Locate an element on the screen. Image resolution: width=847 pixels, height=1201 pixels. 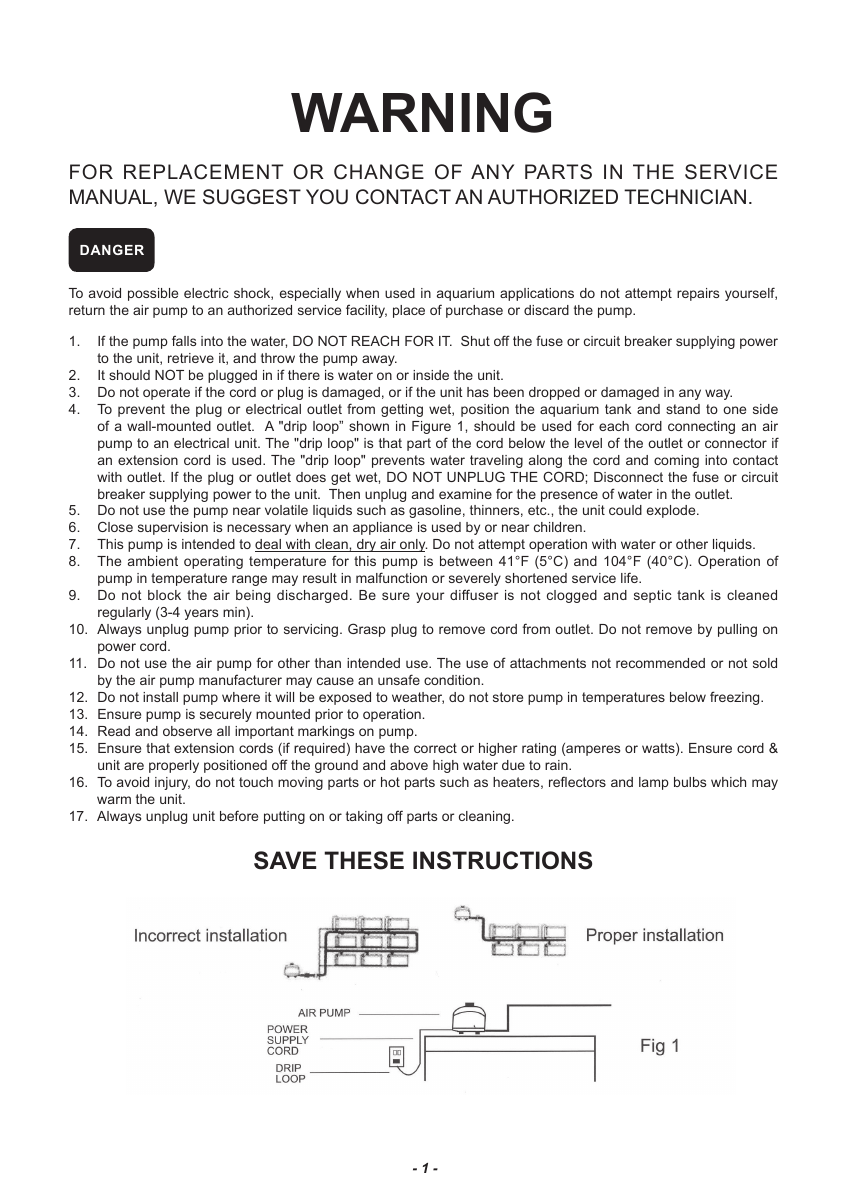
coming is located at coordinates (676, 461).
